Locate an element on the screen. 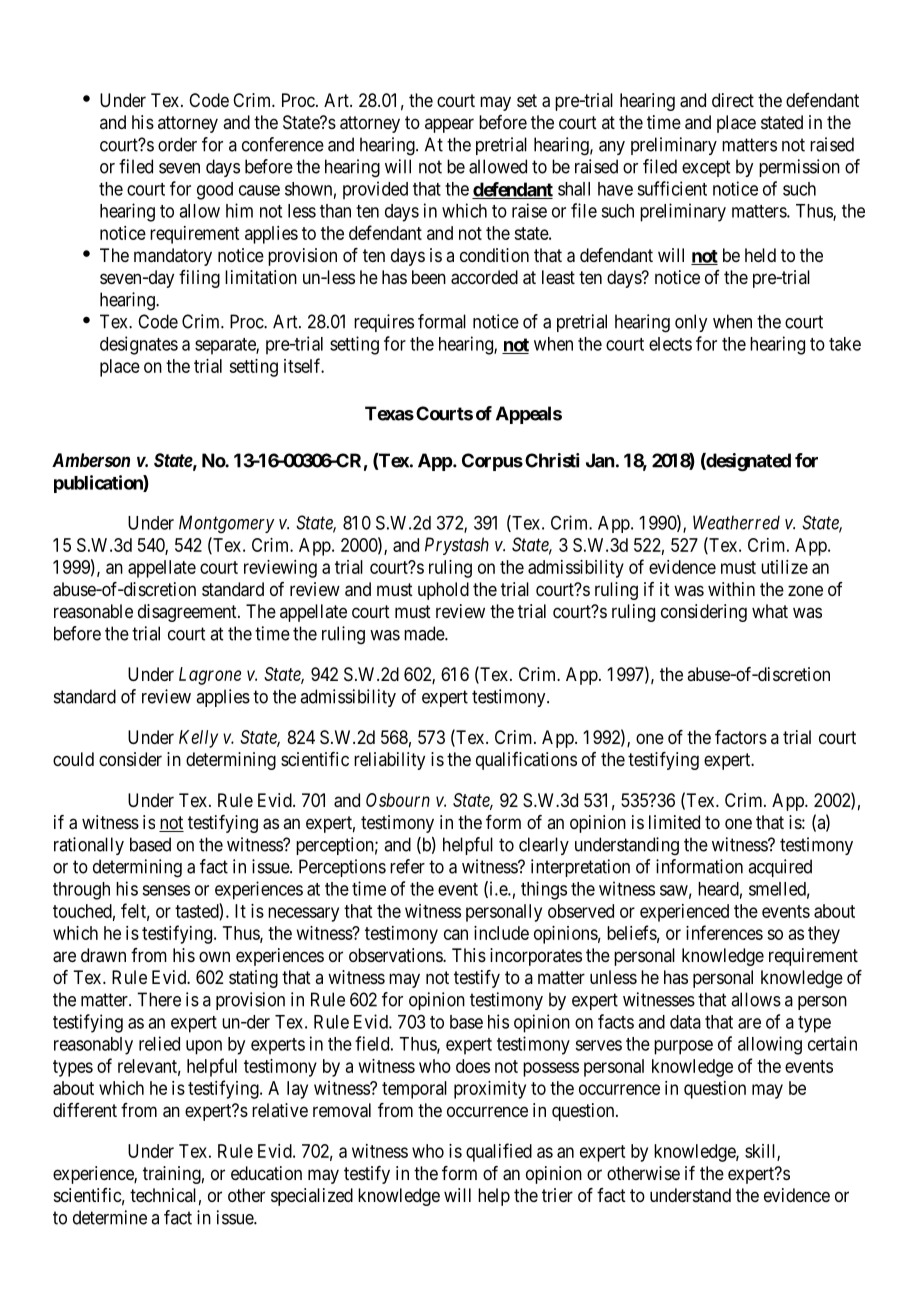  made is located at coordinates (425, 633).
